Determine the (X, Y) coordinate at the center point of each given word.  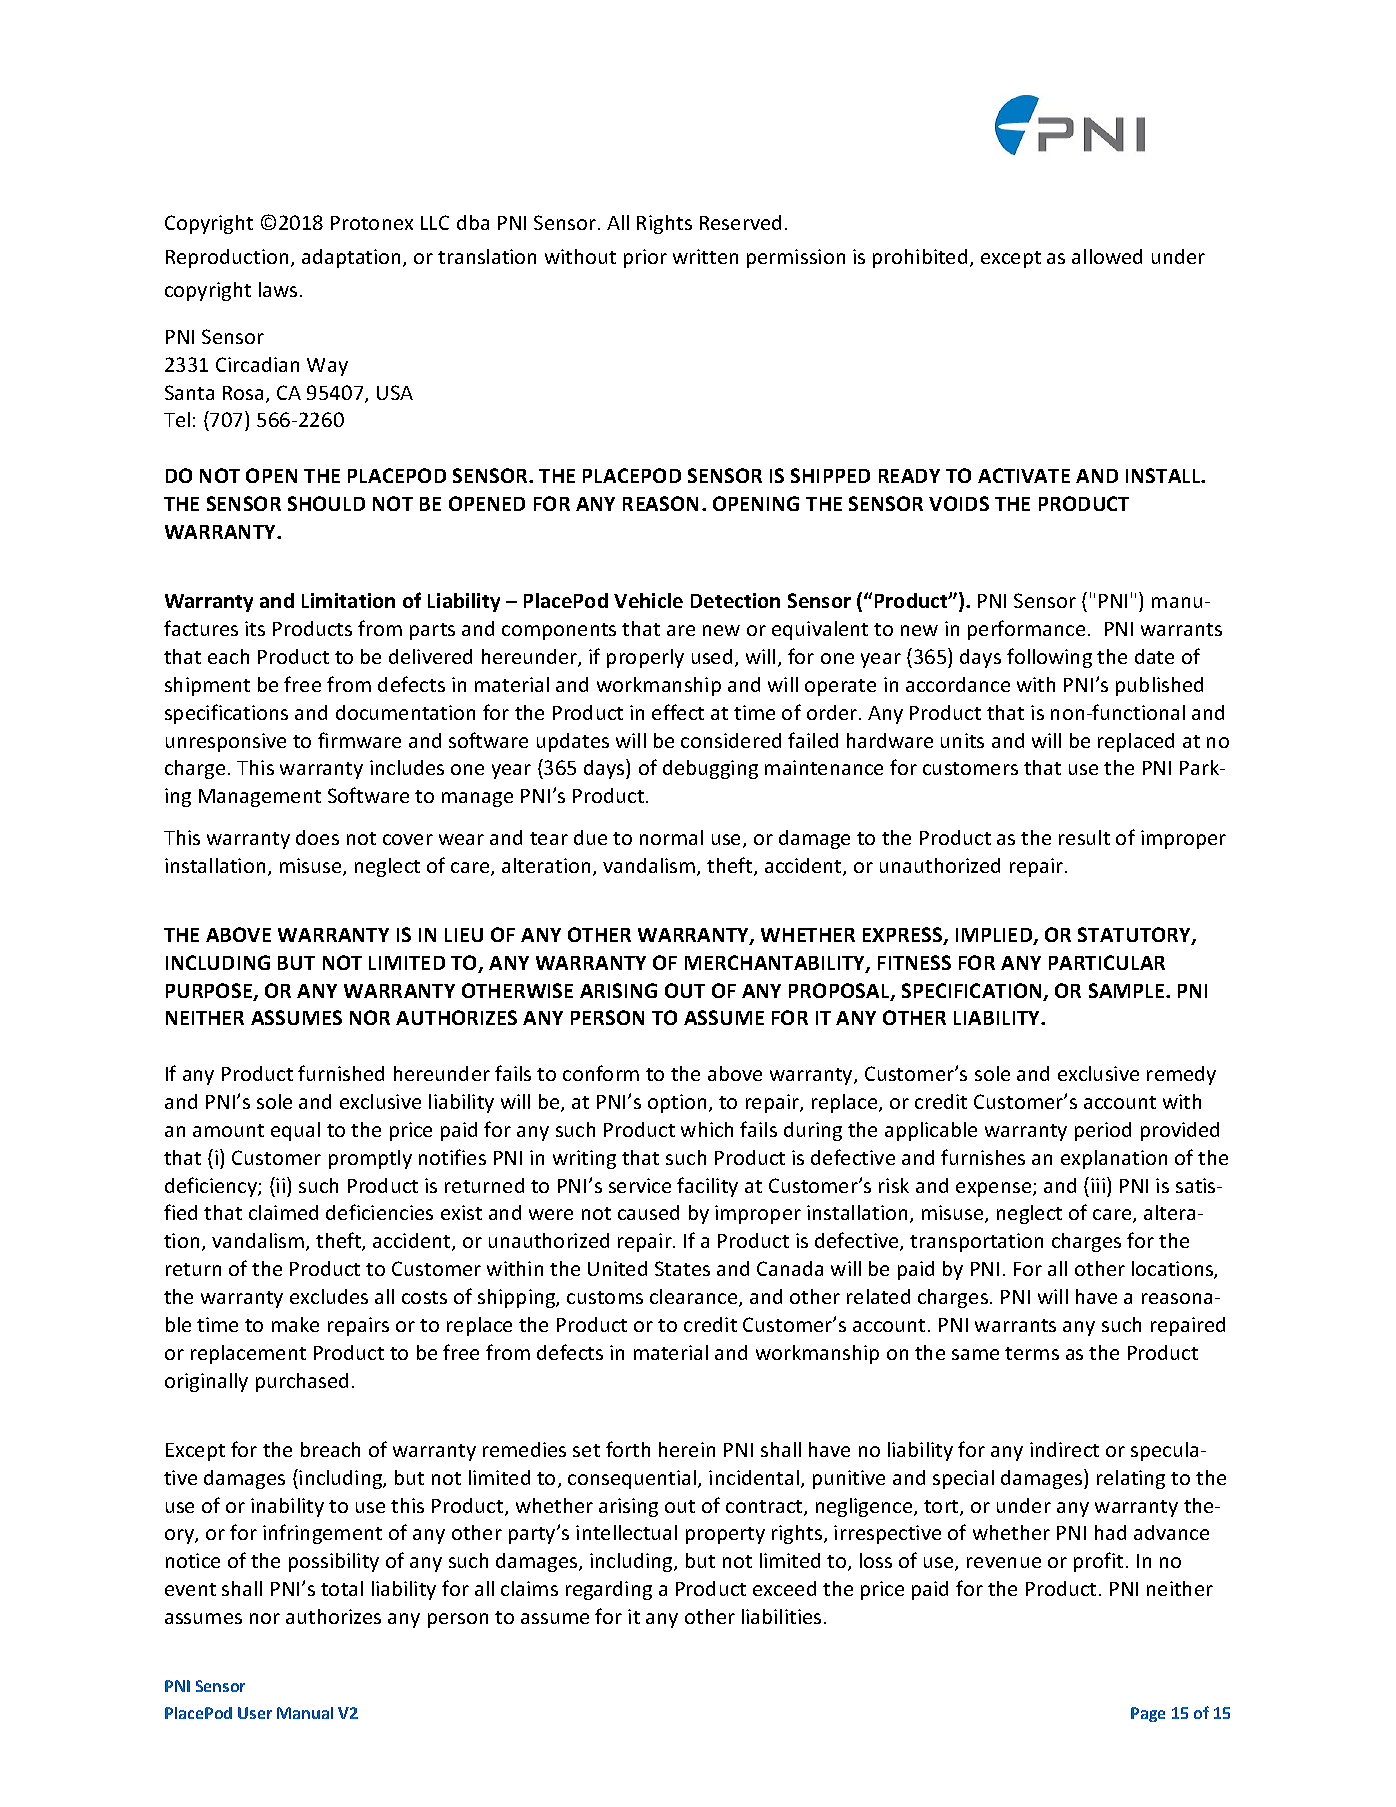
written (705, 256)
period (1103, 1131)
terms (1032, 1353)
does (317, 837)
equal (295, 1131)
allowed (1107, 256)
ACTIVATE (1024, 475)
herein (687, 1449)
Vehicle (648, 600)
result (1084, 837)
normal (671, 837)
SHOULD (326, 503)
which (707, 1129)
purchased (302, 1382)
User (255, 1713)
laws (278, 289)
